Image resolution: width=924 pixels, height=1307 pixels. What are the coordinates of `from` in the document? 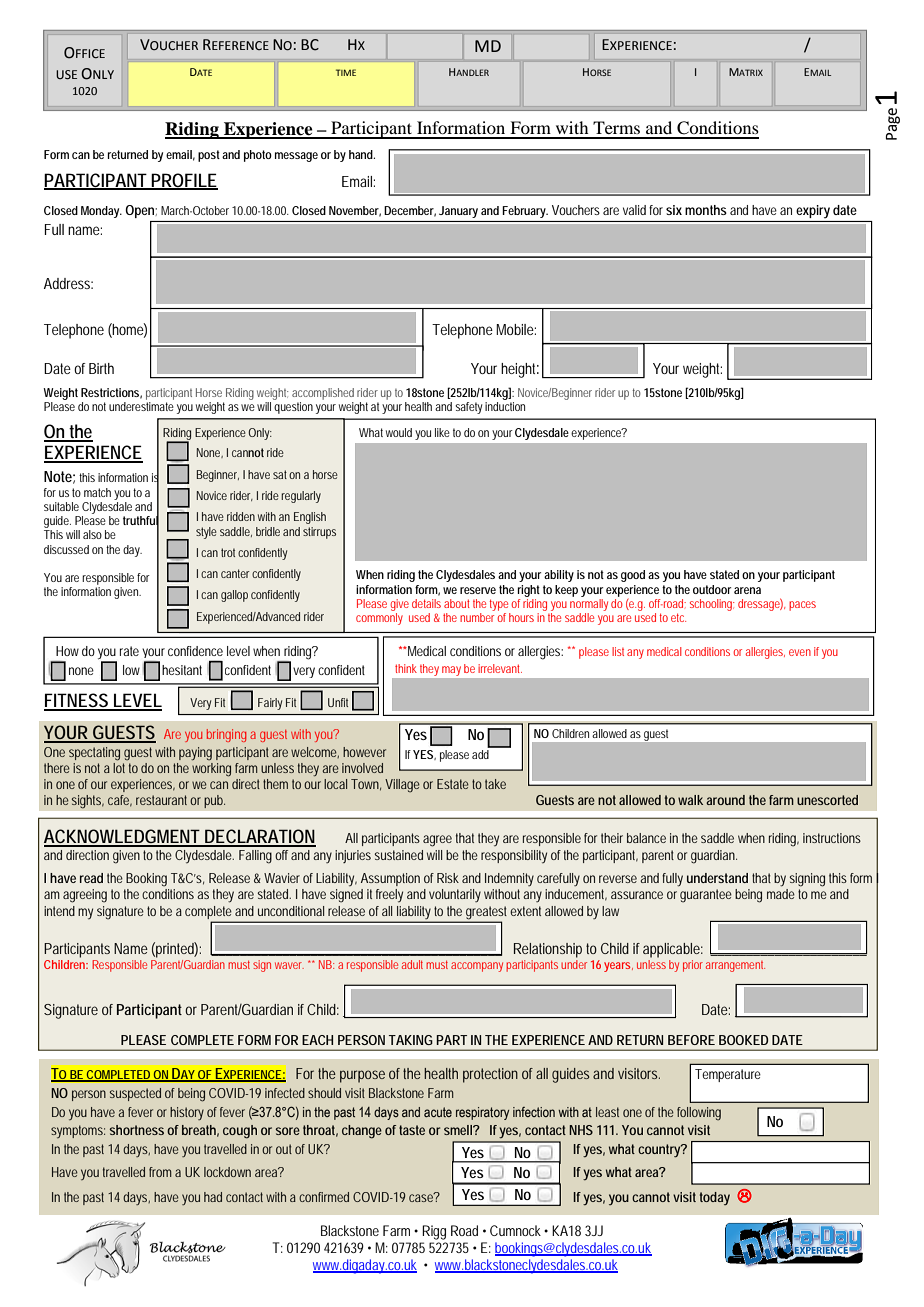 It's located at (160, 1172).
